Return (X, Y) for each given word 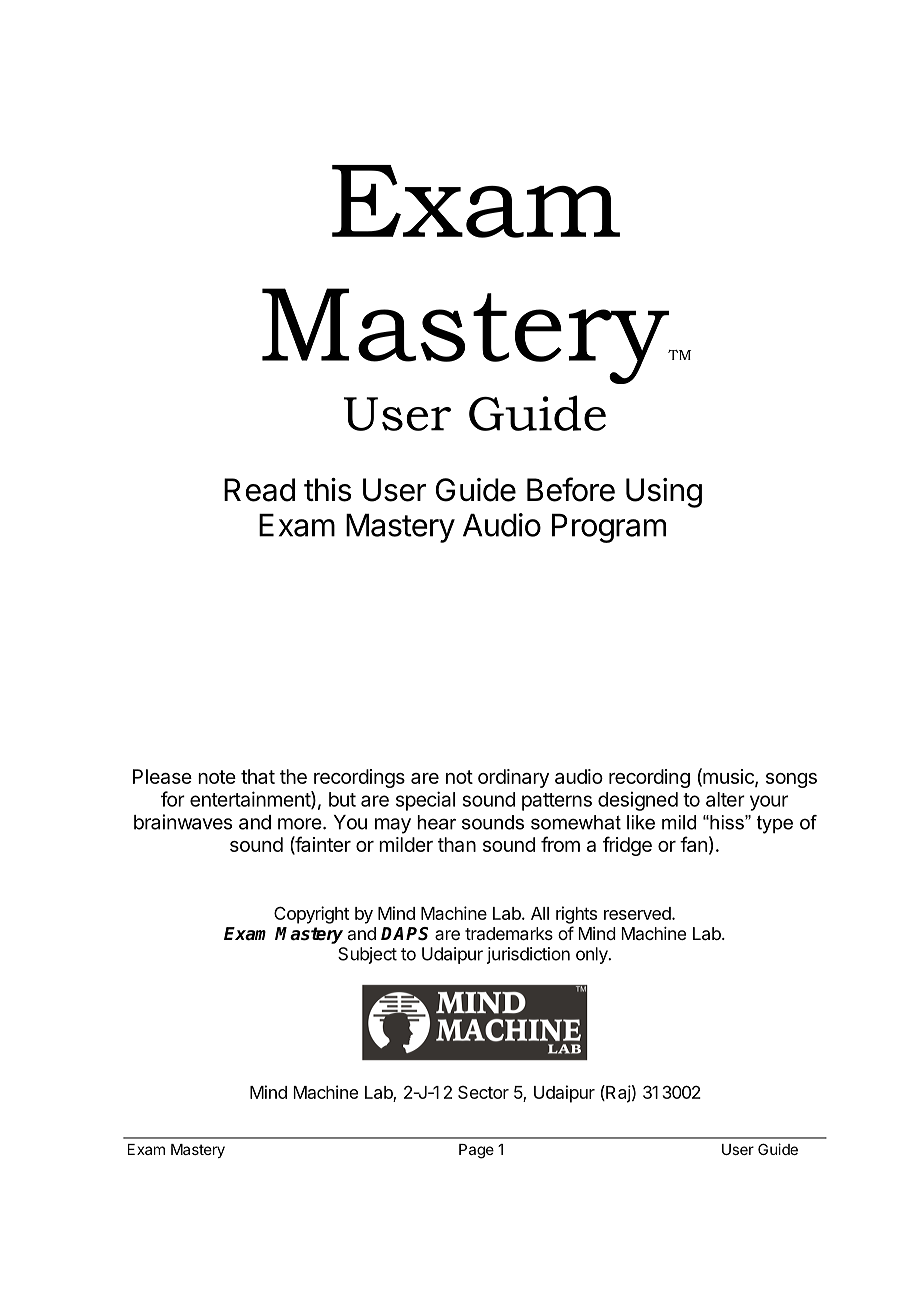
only (593, 955)
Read (259, 490)
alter (725, 799)
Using (664, 493)
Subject (367, 955)
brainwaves (183, 822)
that (258, 776)
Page (476, 1151)
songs (791, 780)
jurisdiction (528, 955)
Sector (483, 1092)
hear (436, 822)
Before (571, 489)
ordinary (513, 778)
